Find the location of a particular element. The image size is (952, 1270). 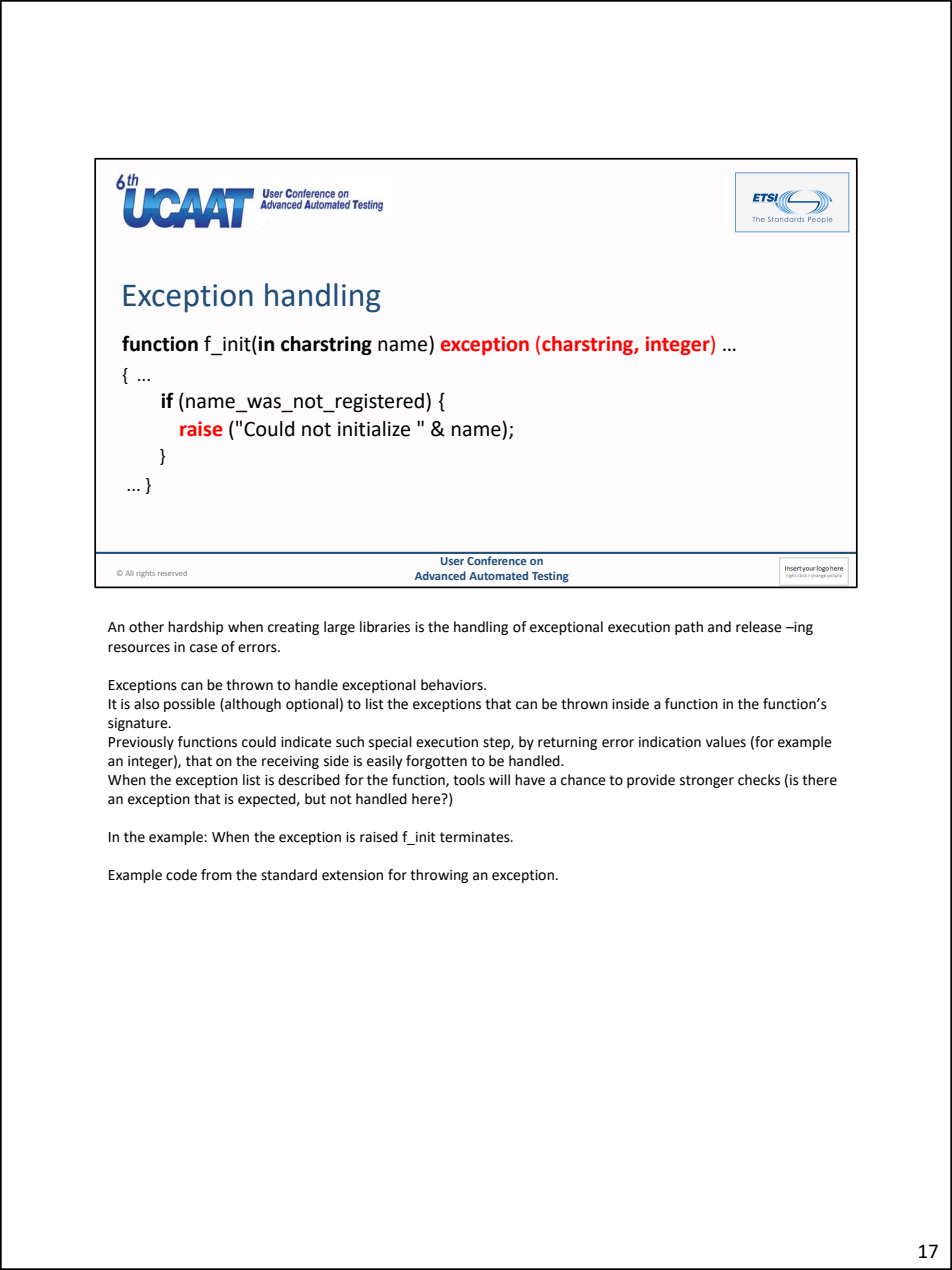

Advanced is located at coordinates (440, 575).
